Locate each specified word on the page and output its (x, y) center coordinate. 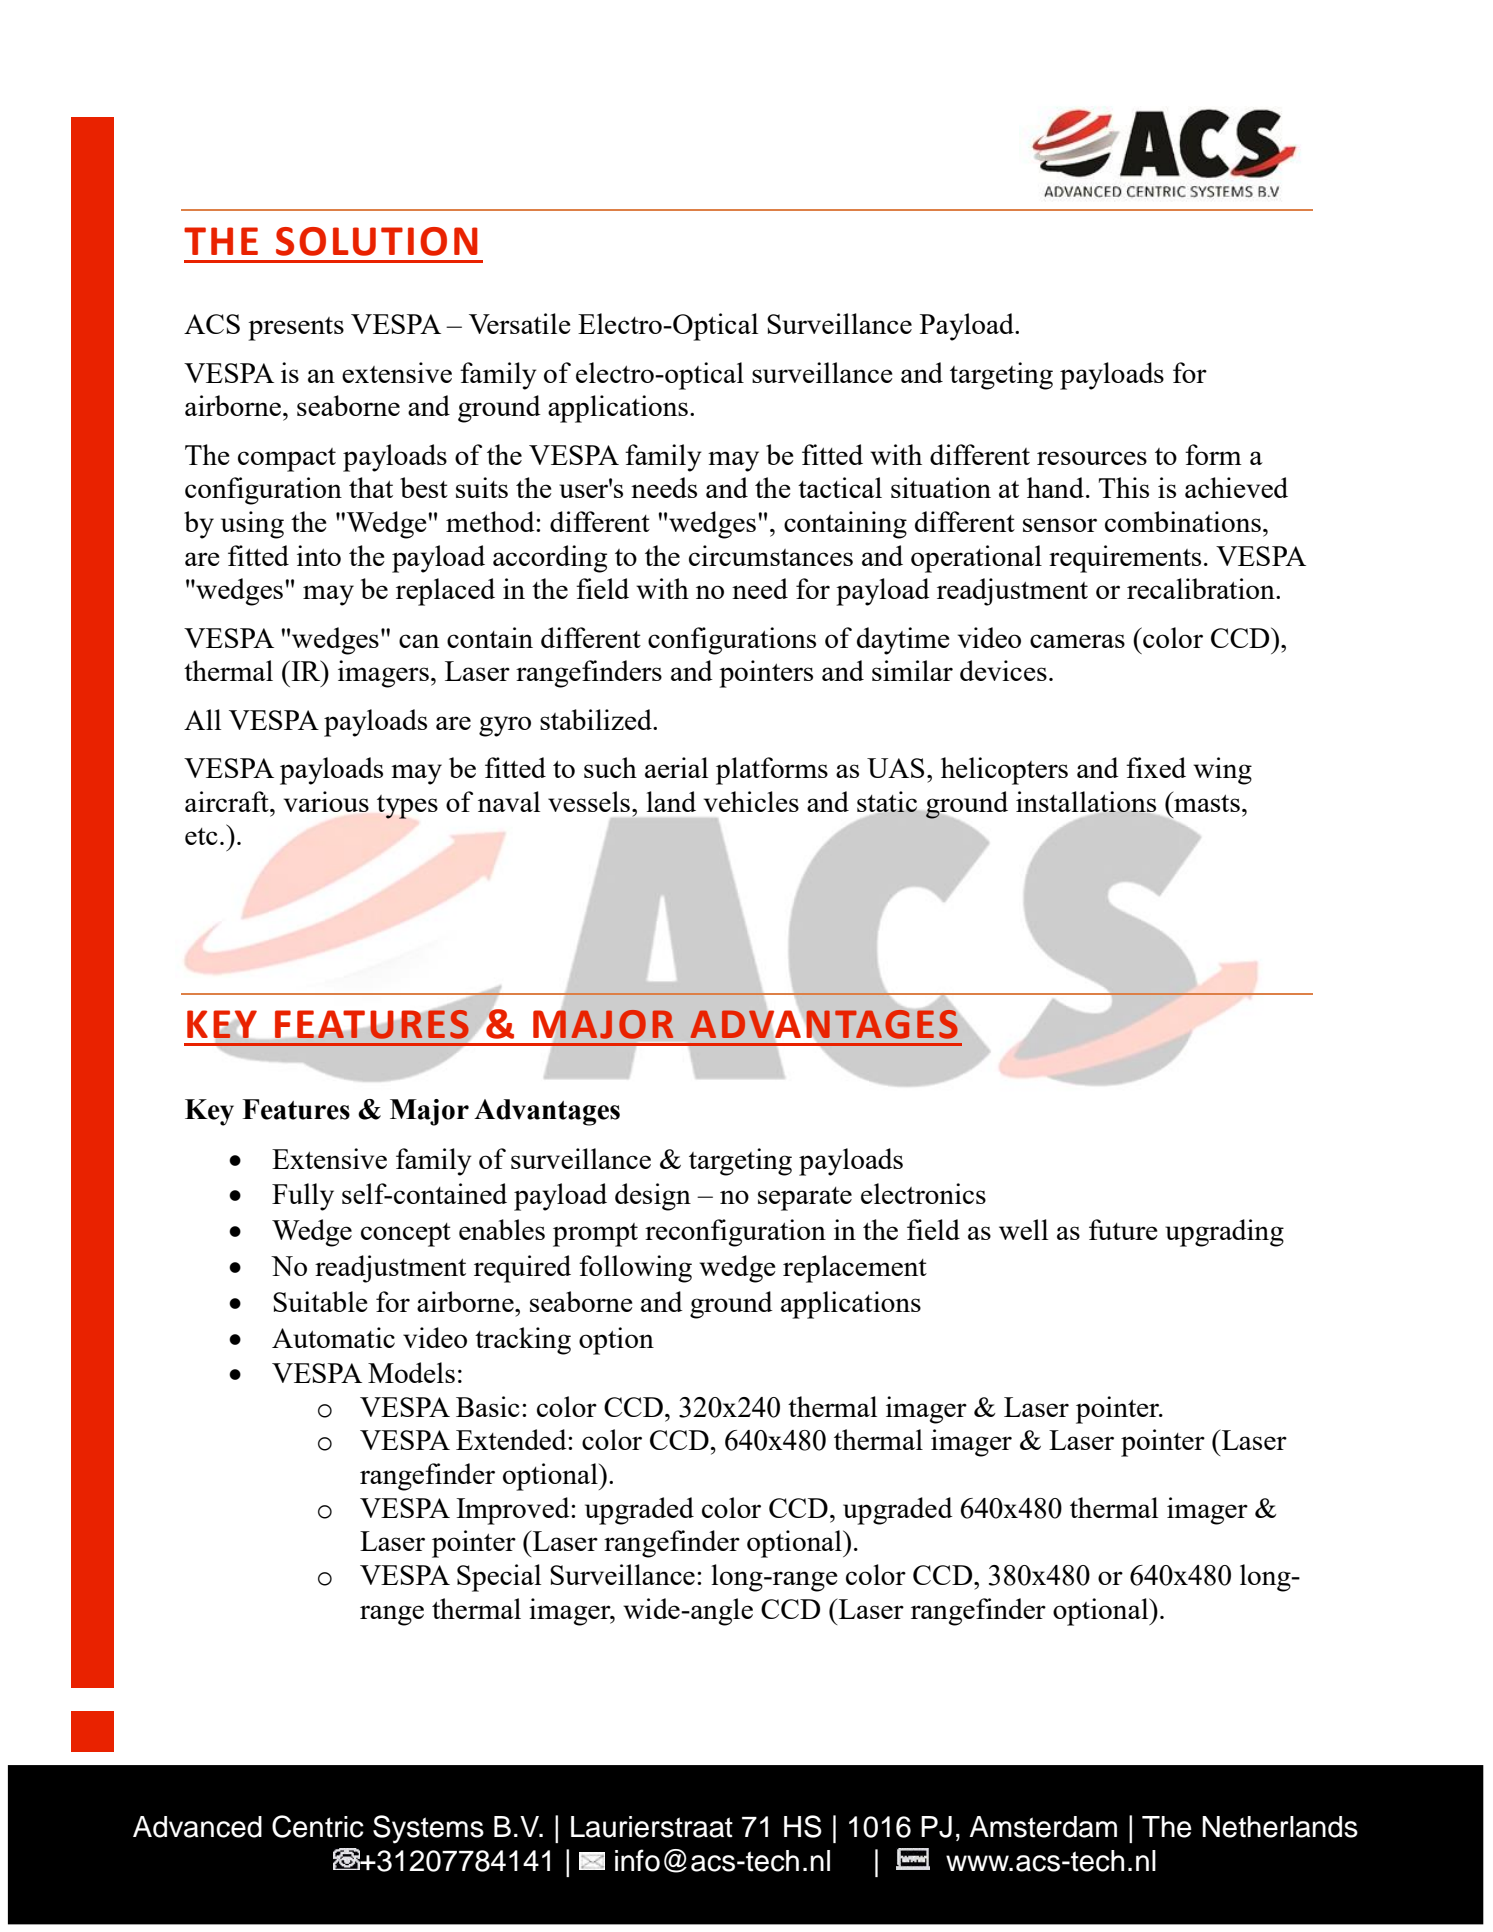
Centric (318, 1826)
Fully (303, 1197)
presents (296, 329)
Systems (428, 1829)
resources (1092, 458)
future (1123, 1229)
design (653, 1197)
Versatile (519, 323)
